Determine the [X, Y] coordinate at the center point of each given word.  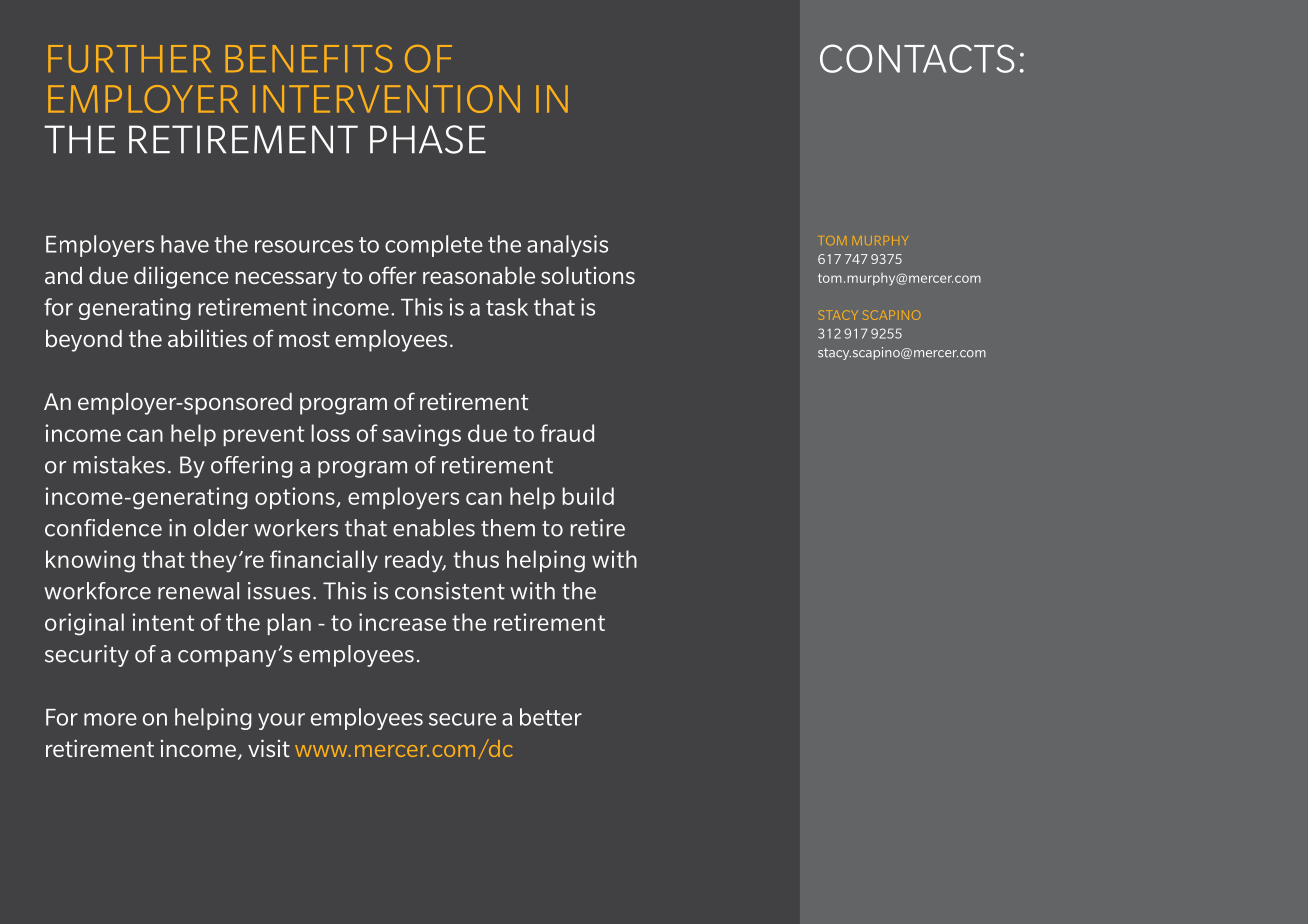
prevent [264, 436]
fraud [567, 433]
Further [129, 59]
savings [421, 435]
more [110, 719]
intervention [386, 99]
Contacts [917, 58]
